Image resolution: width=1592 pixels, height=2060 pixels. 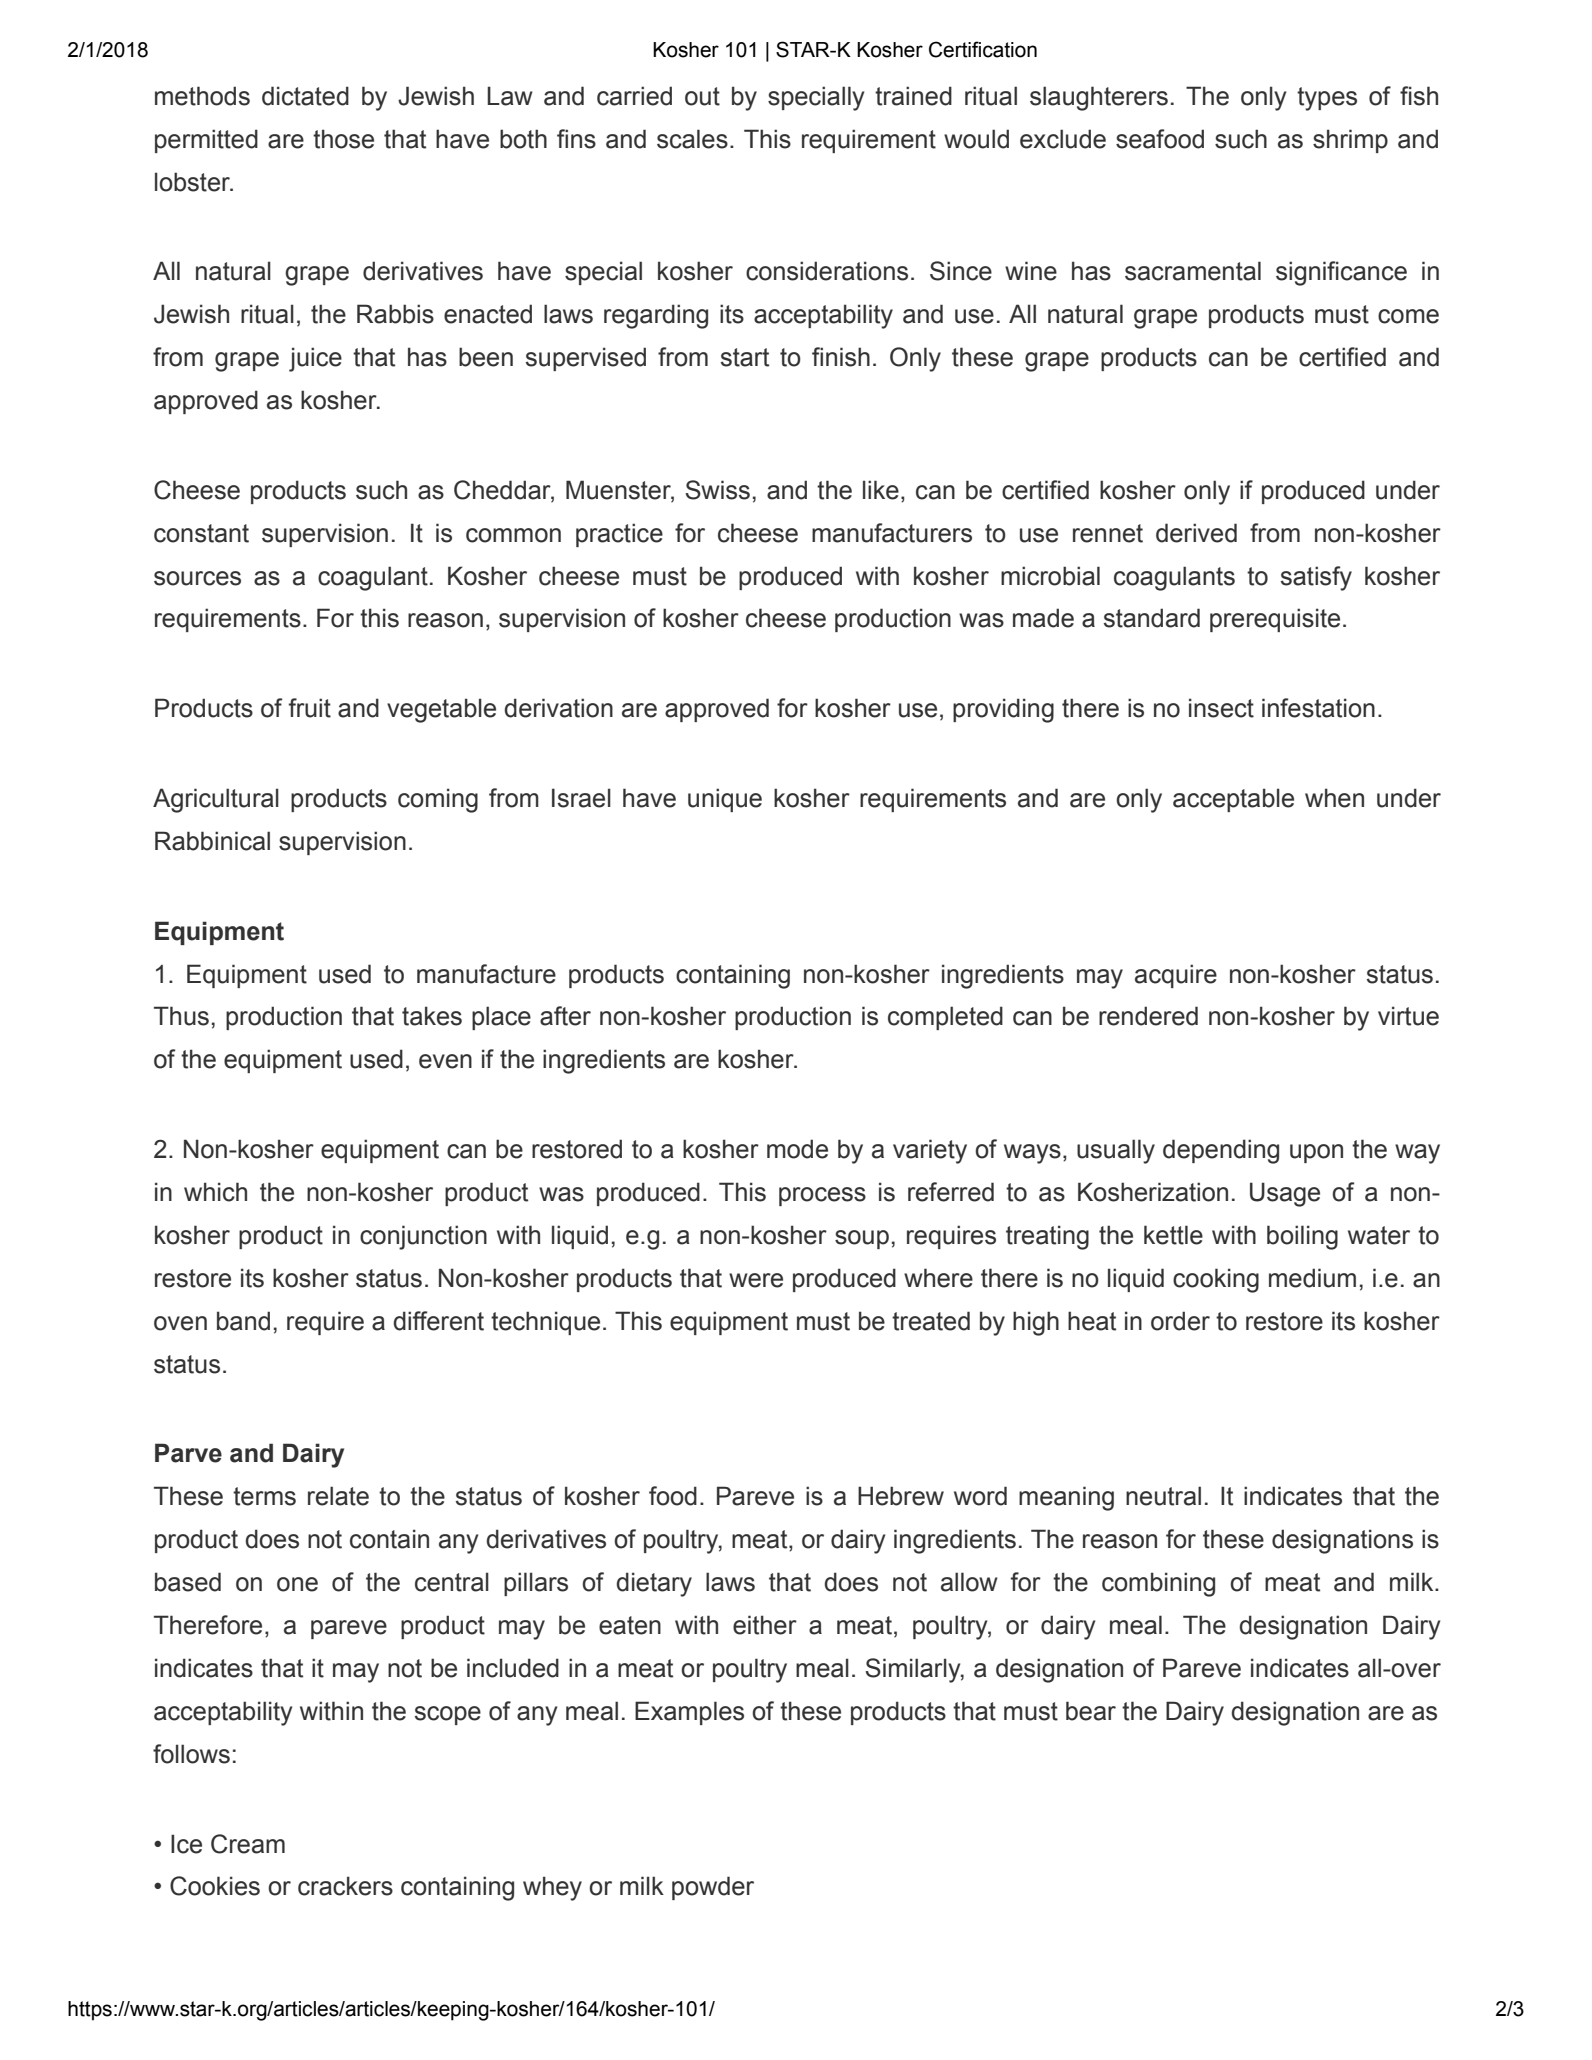 What do you see at coordinates (345, 1886) in the page?
I see `crackers` at bounding box center [345, 1886].
